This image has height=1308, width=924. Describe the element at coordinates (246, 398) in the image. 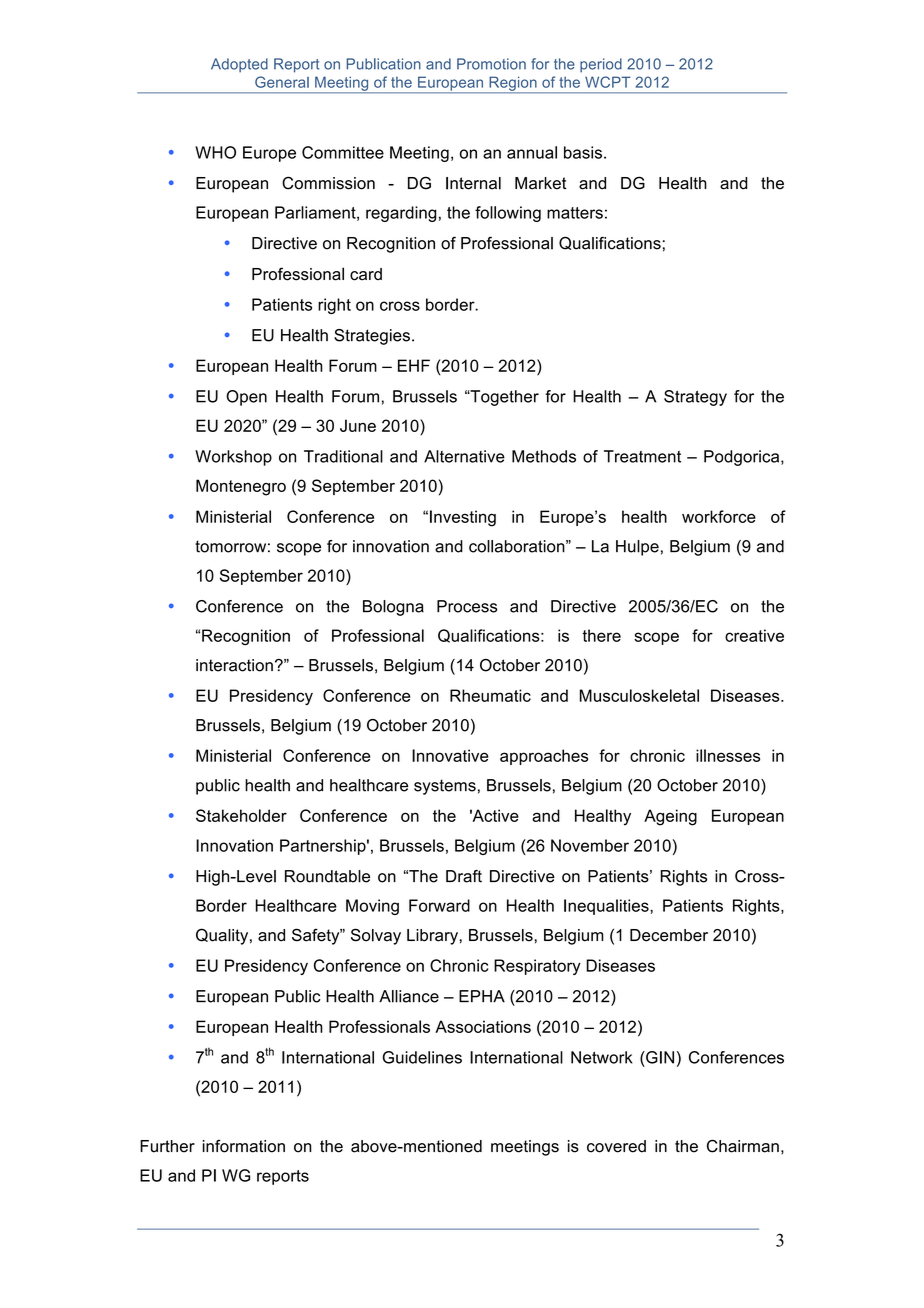

I see `Open` at that location.
